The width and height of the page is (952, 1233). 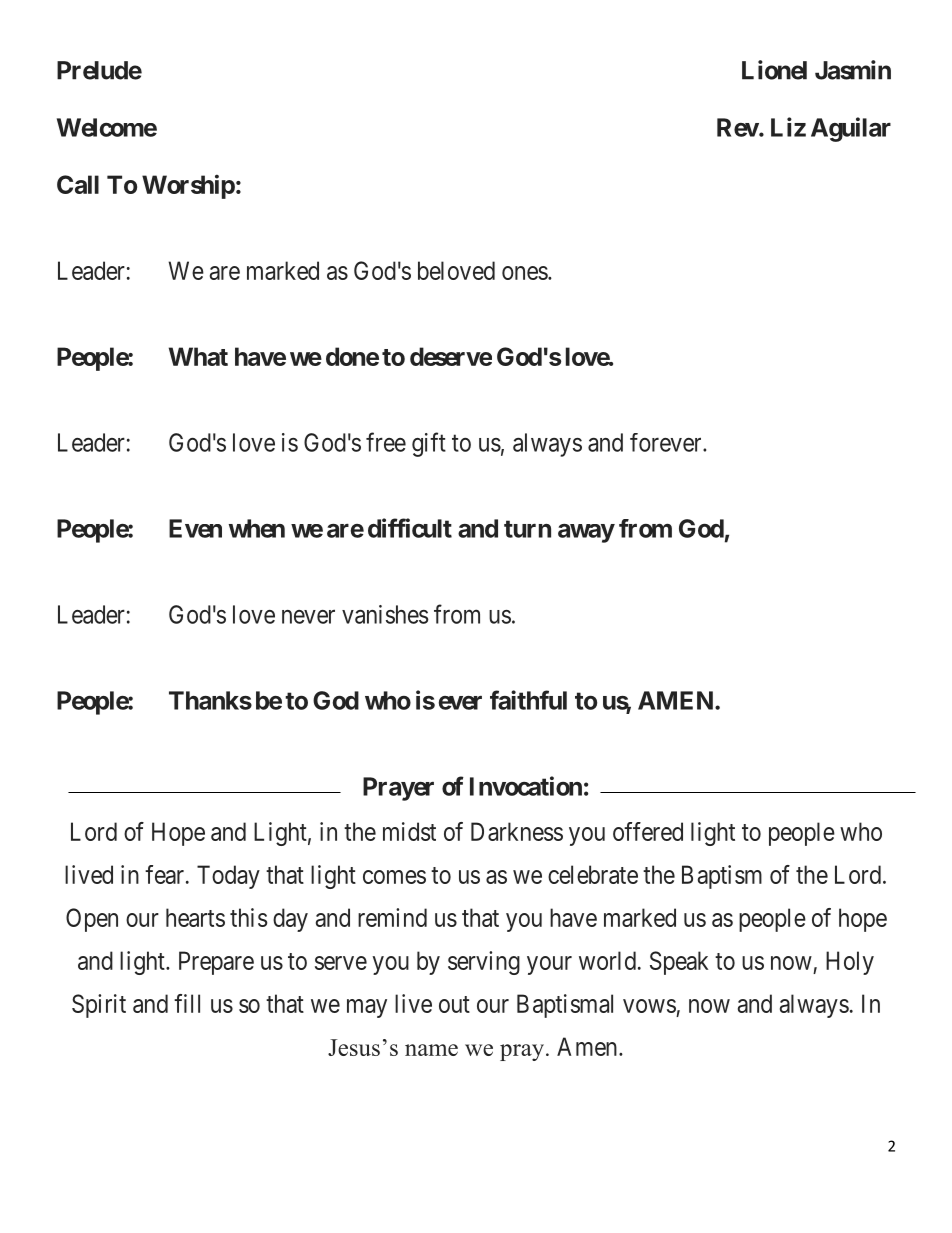 What do you see at coordinates (851, 129) in the page?
I see `Aguilar` at bounding box center [851, 129].
